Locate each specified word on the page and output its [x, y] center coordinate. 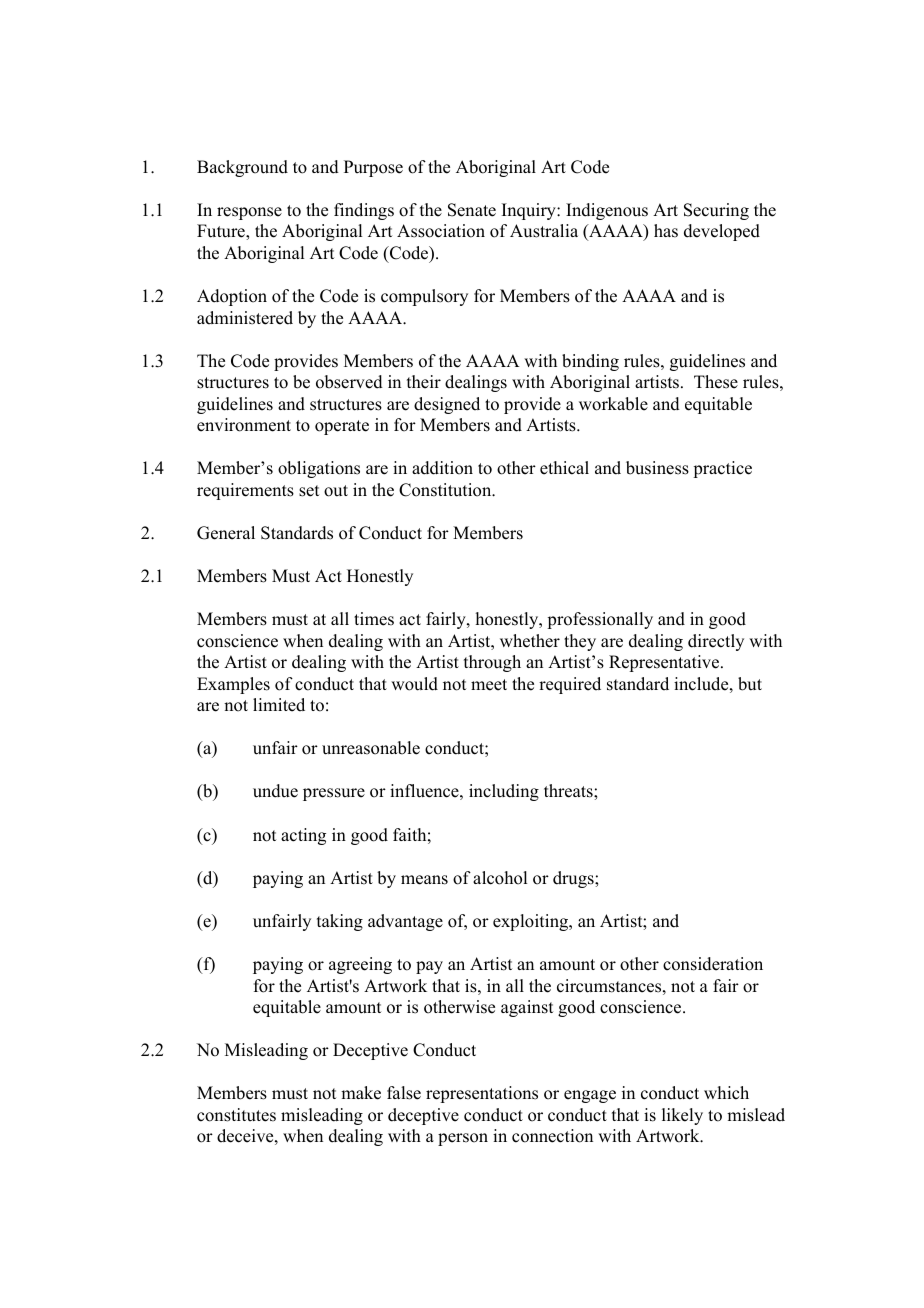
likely [682, 1116]
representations [482, 1094]
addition [442, 468]
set [309, 491]
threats [569, 791]
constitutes [236, 1115]
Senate [472, 210]
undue [275, 791]
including [504, 792]
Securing [716, 211]
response [249, 213]
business [657, 468]
